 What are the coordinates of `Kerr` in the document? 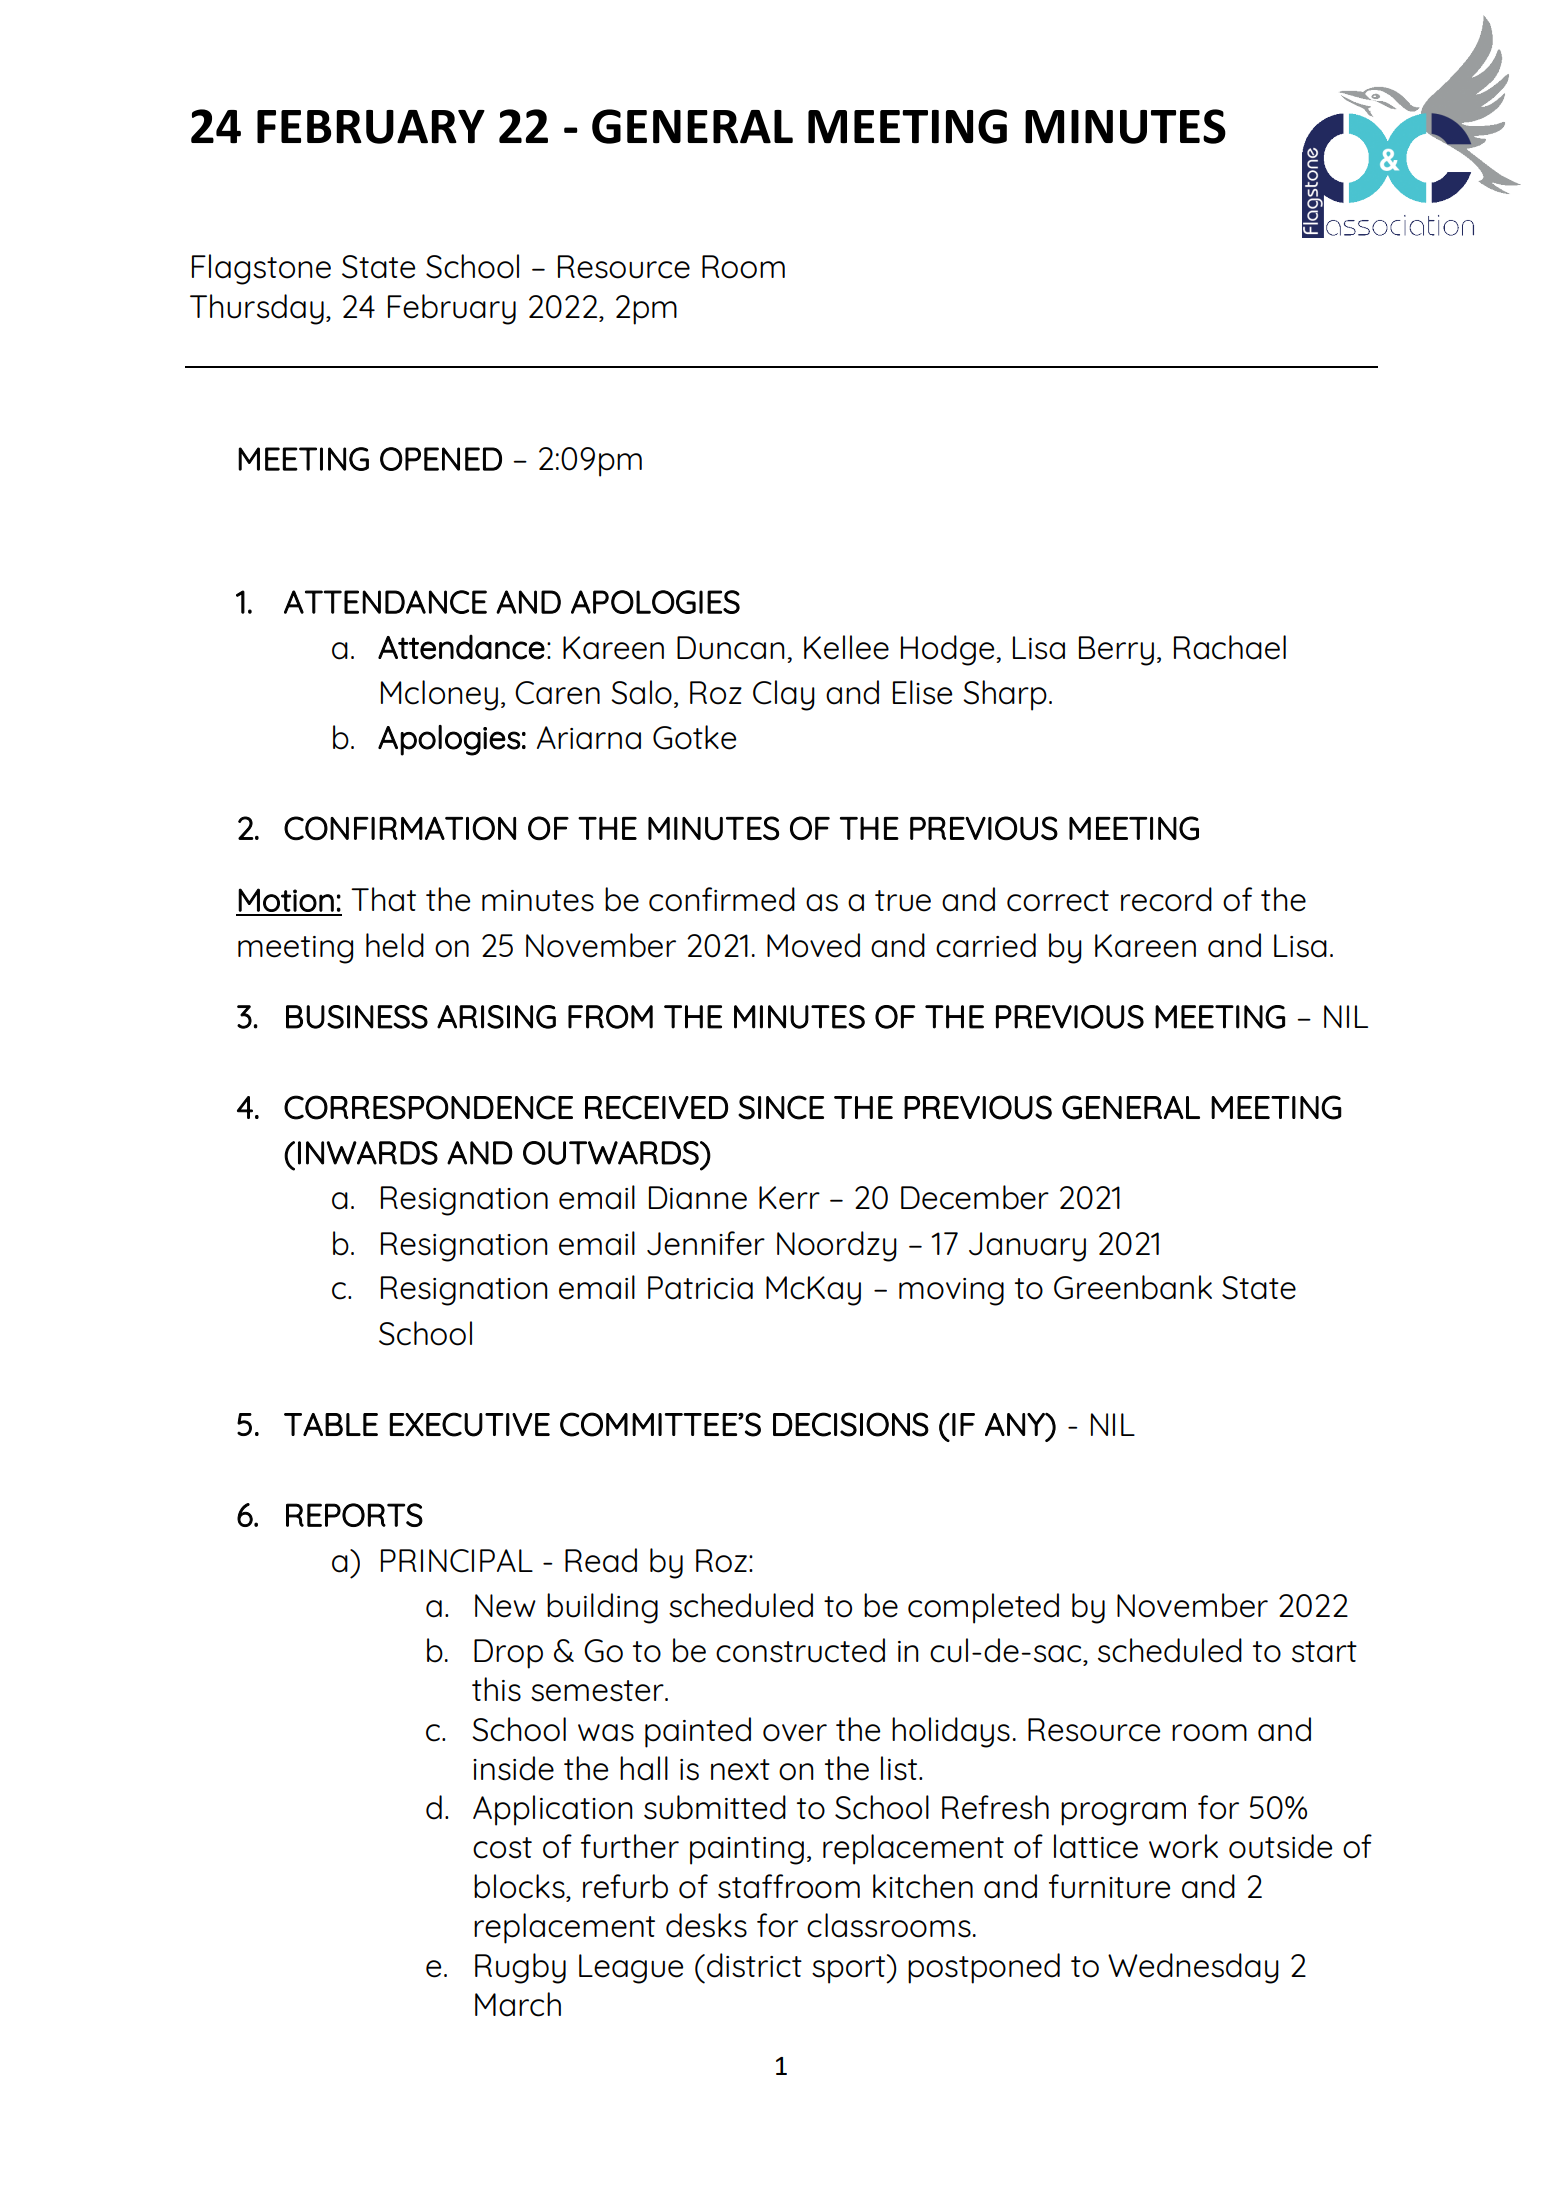 It's located at (789, 1198).
